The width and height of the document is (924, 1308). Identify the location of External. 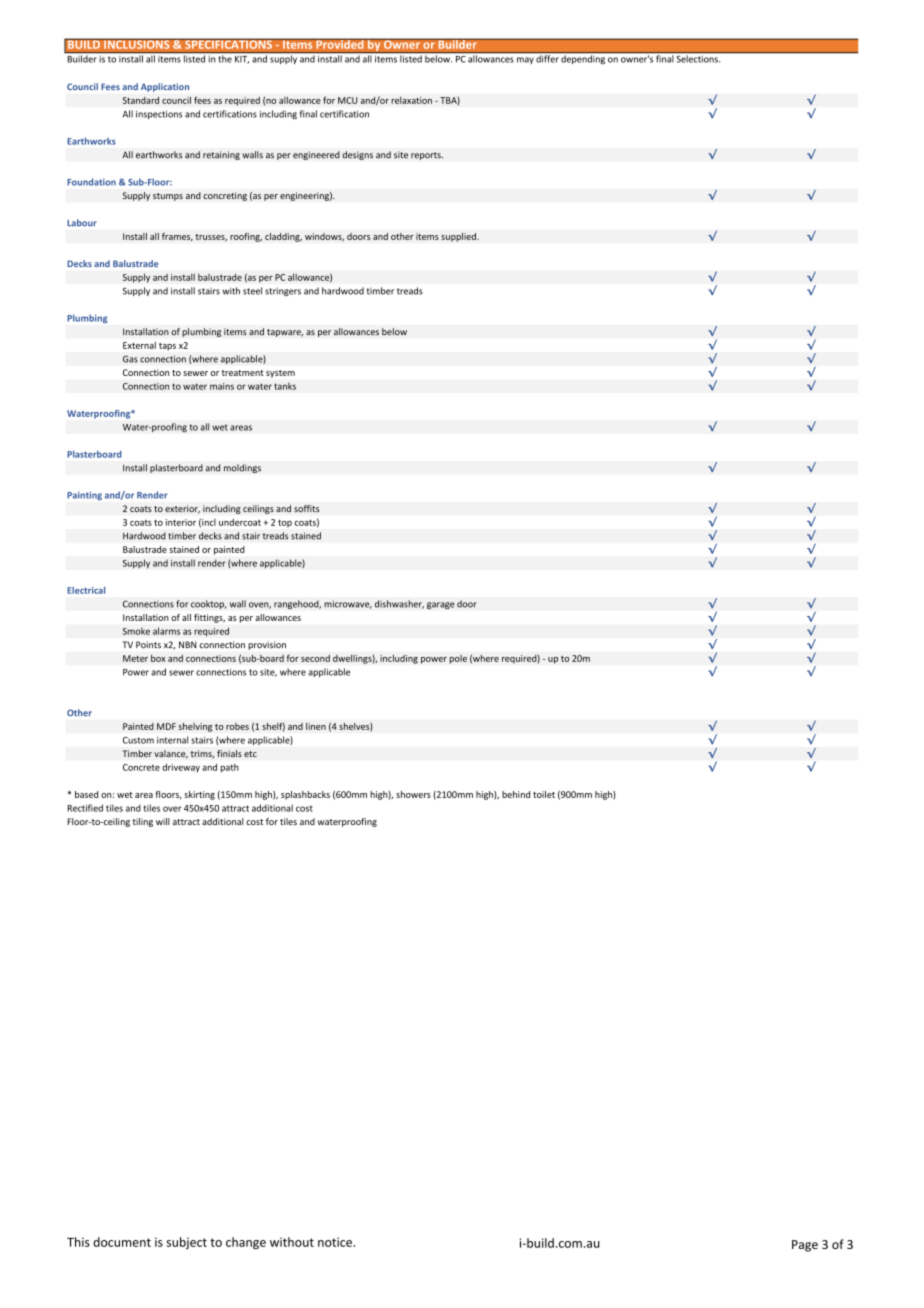
(139, 345).
